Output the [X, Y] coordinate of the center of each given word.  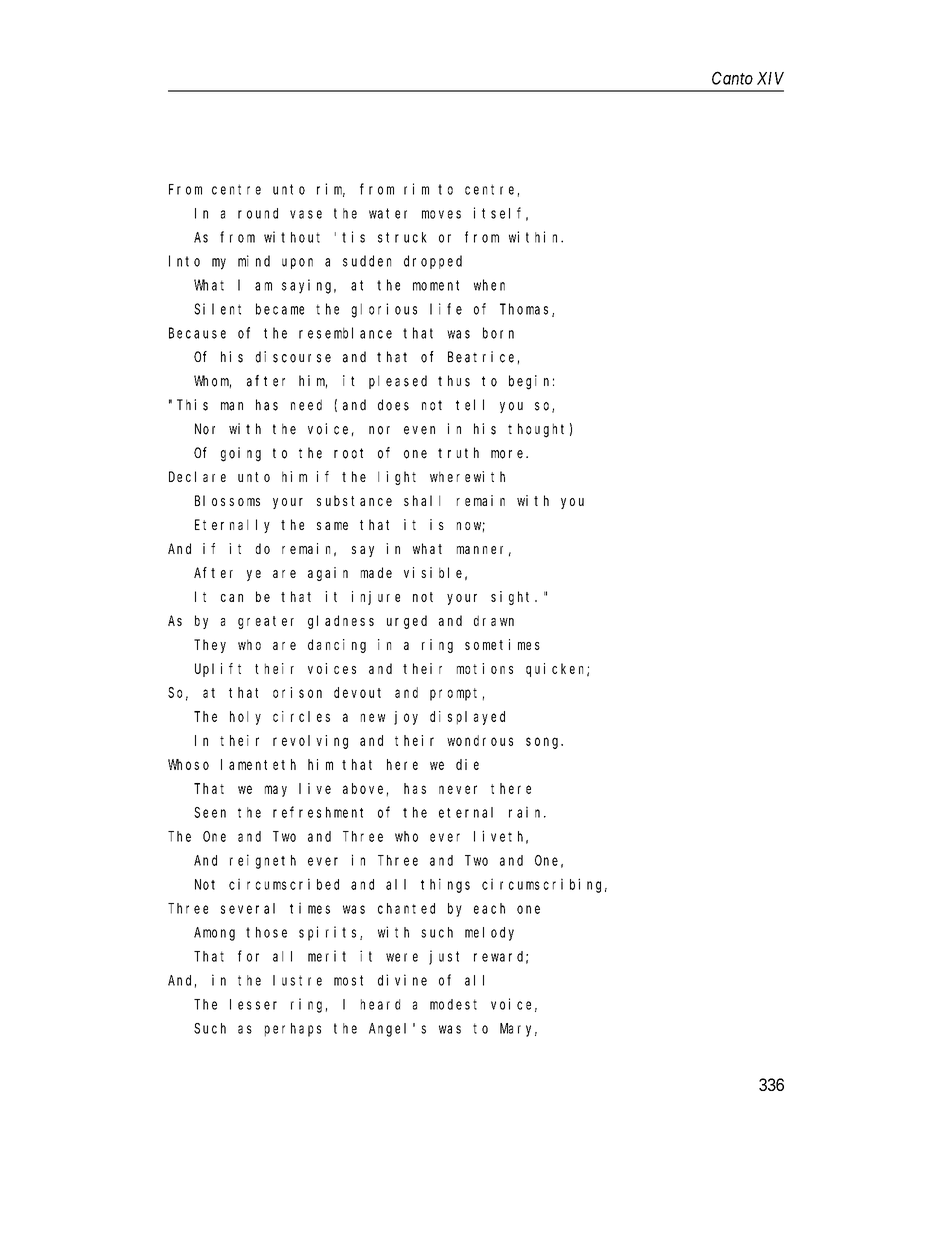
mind [254, 261]
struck [402, 237]
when [489, 285]
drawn [494, 620]
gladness [341, 622]
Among [214, 934]
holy [245, 718]
